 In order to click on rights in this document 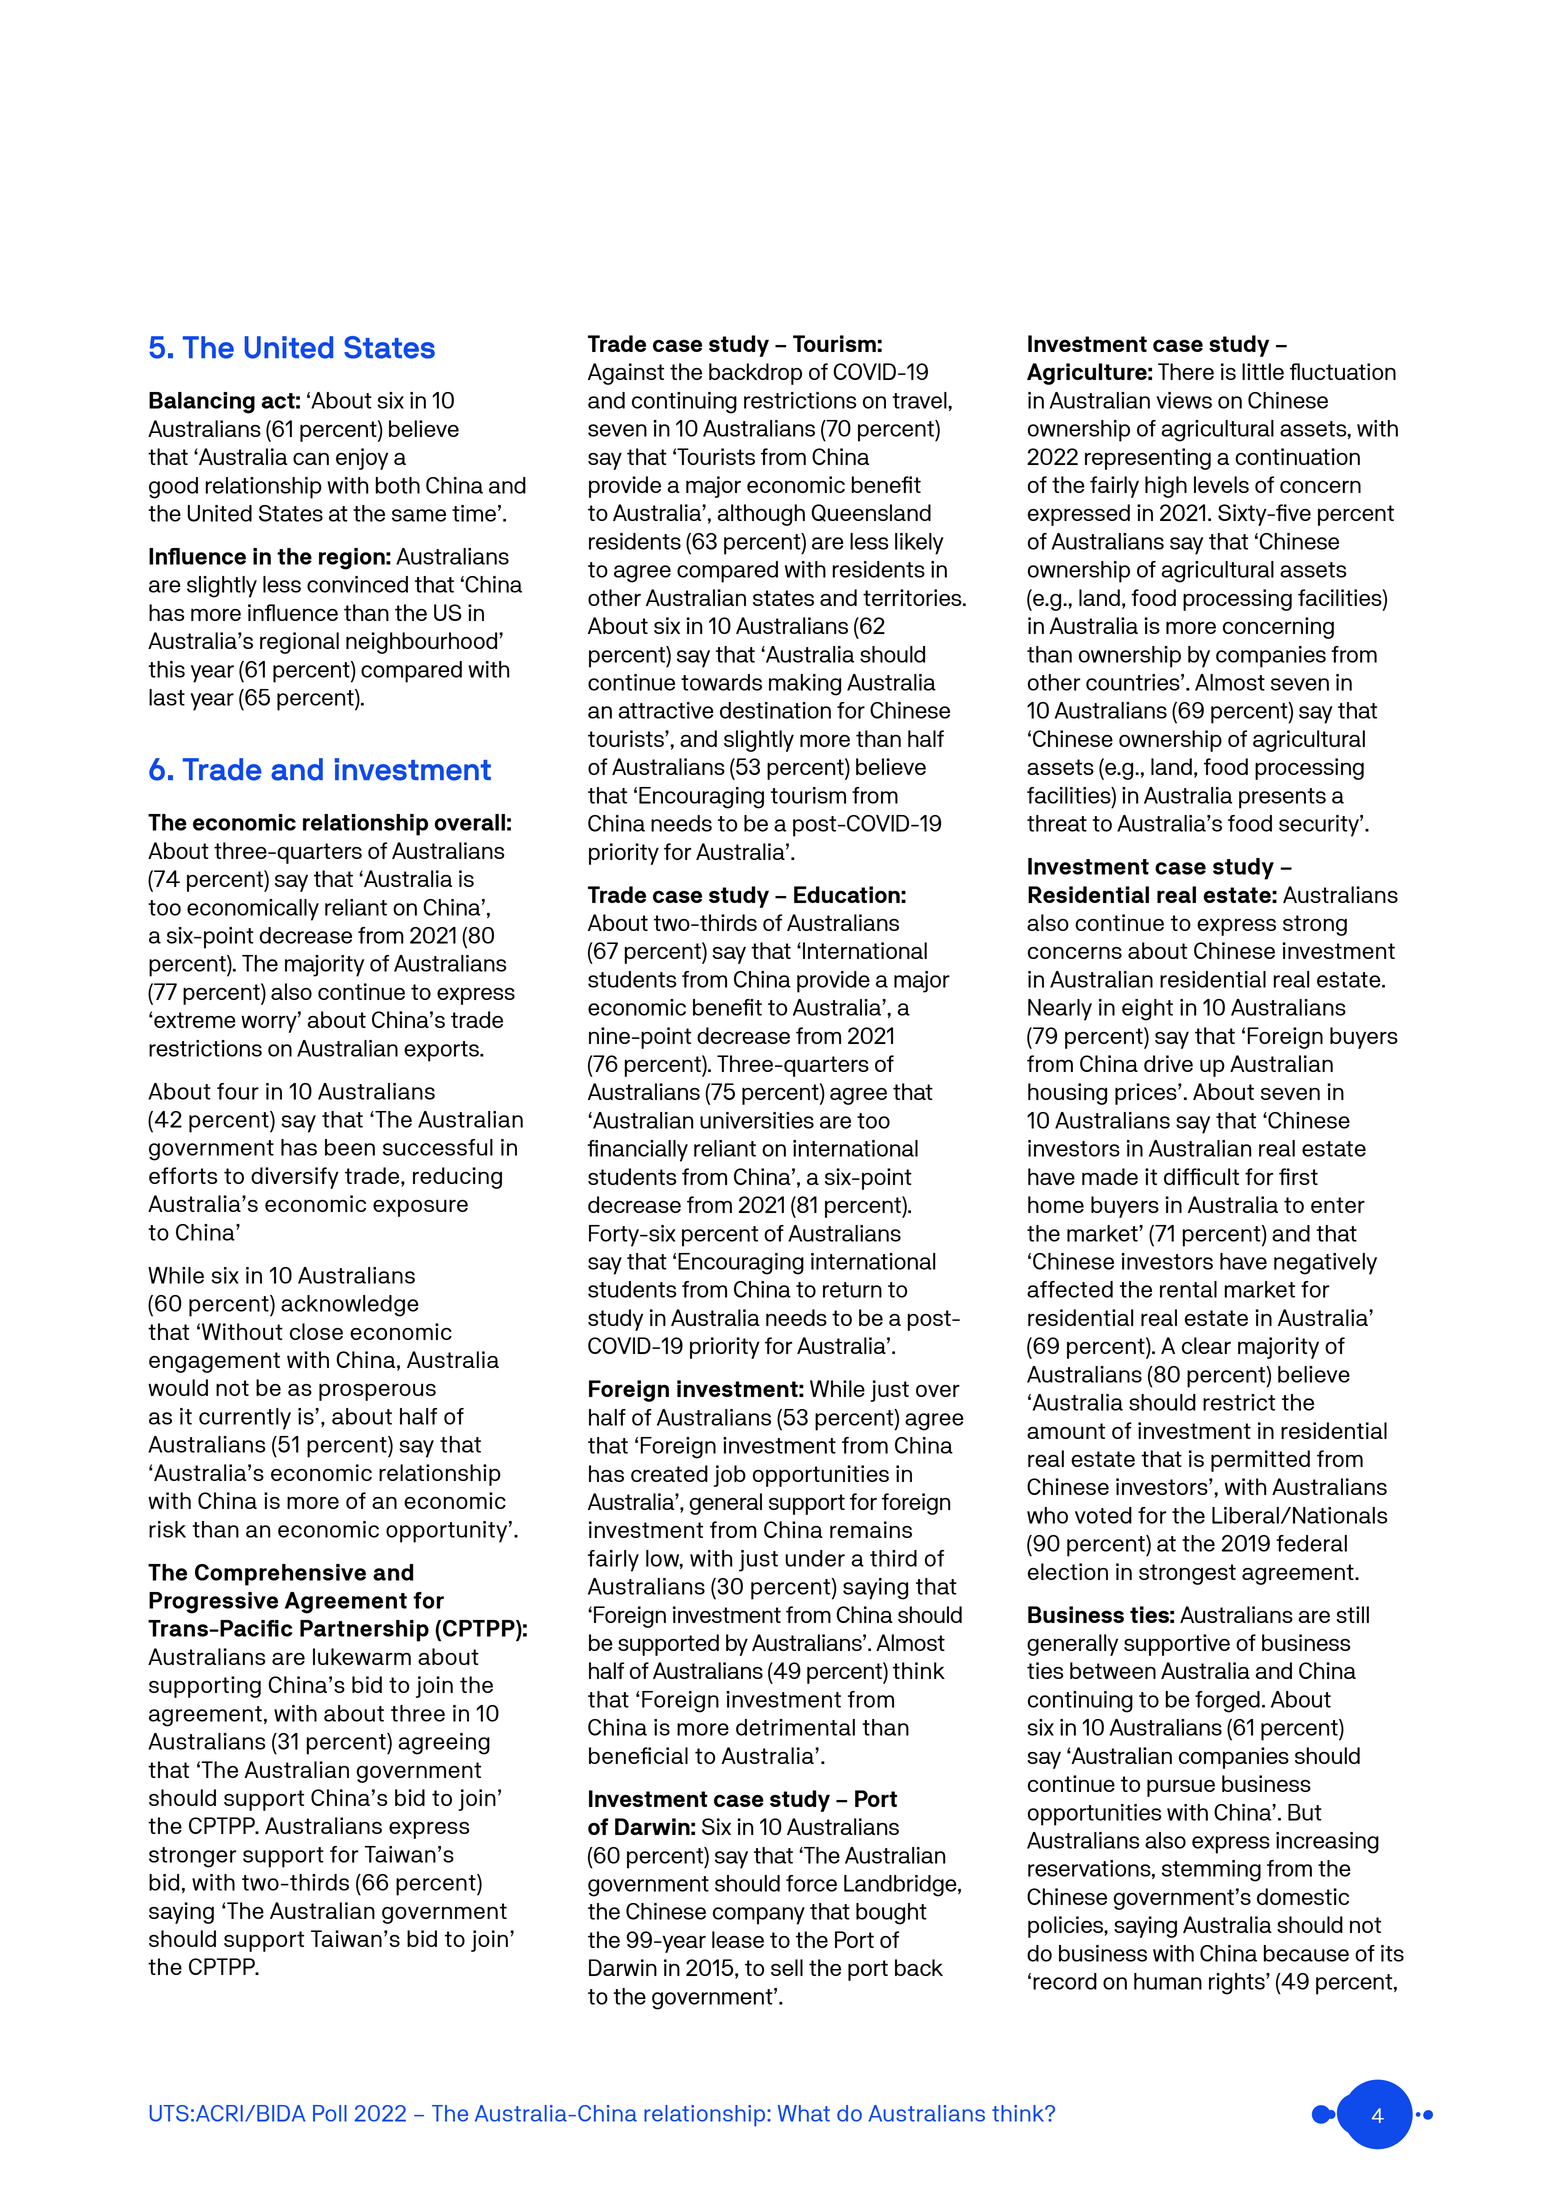, I will do `click(1238, 1984)`.
